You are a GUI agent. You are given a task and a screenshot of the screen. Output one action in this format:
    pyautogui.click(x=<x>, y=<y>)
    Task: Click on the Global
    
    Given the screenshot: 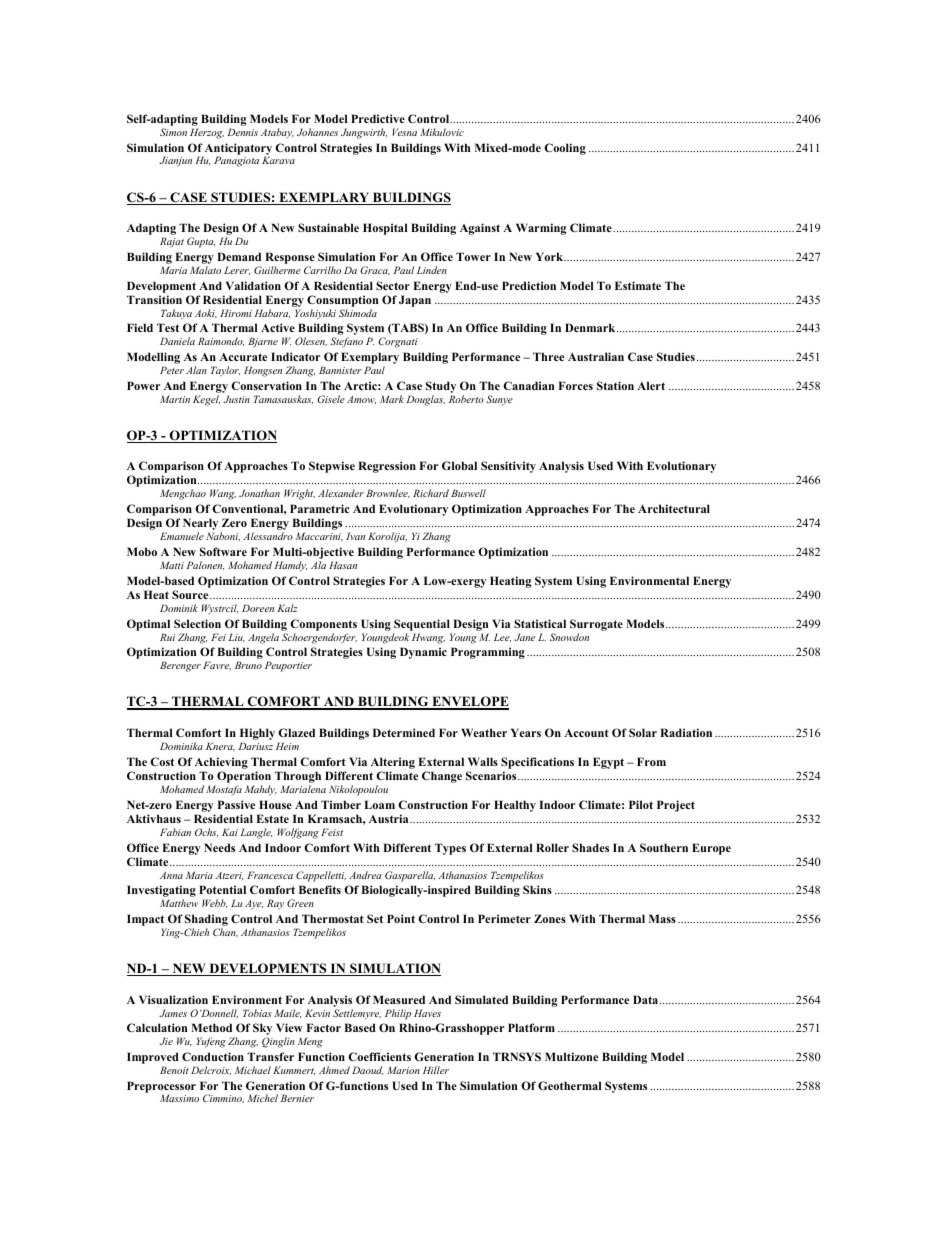 What is the action you would take?
    pyautogui.click(x=459, y=465)
